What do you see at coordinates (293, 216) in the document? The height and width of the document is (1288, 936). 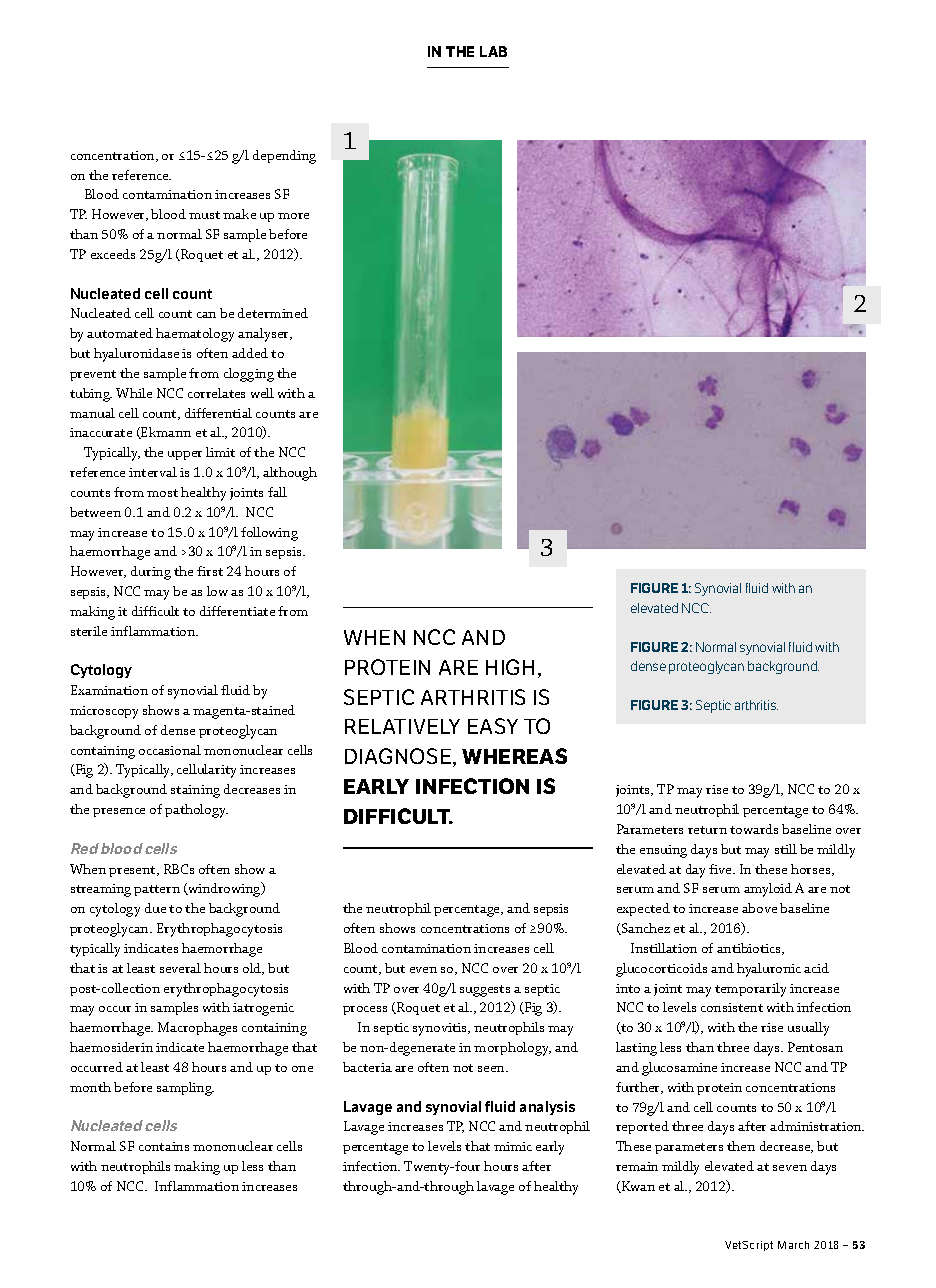 I see `more` at bounding box center [293, 216].
